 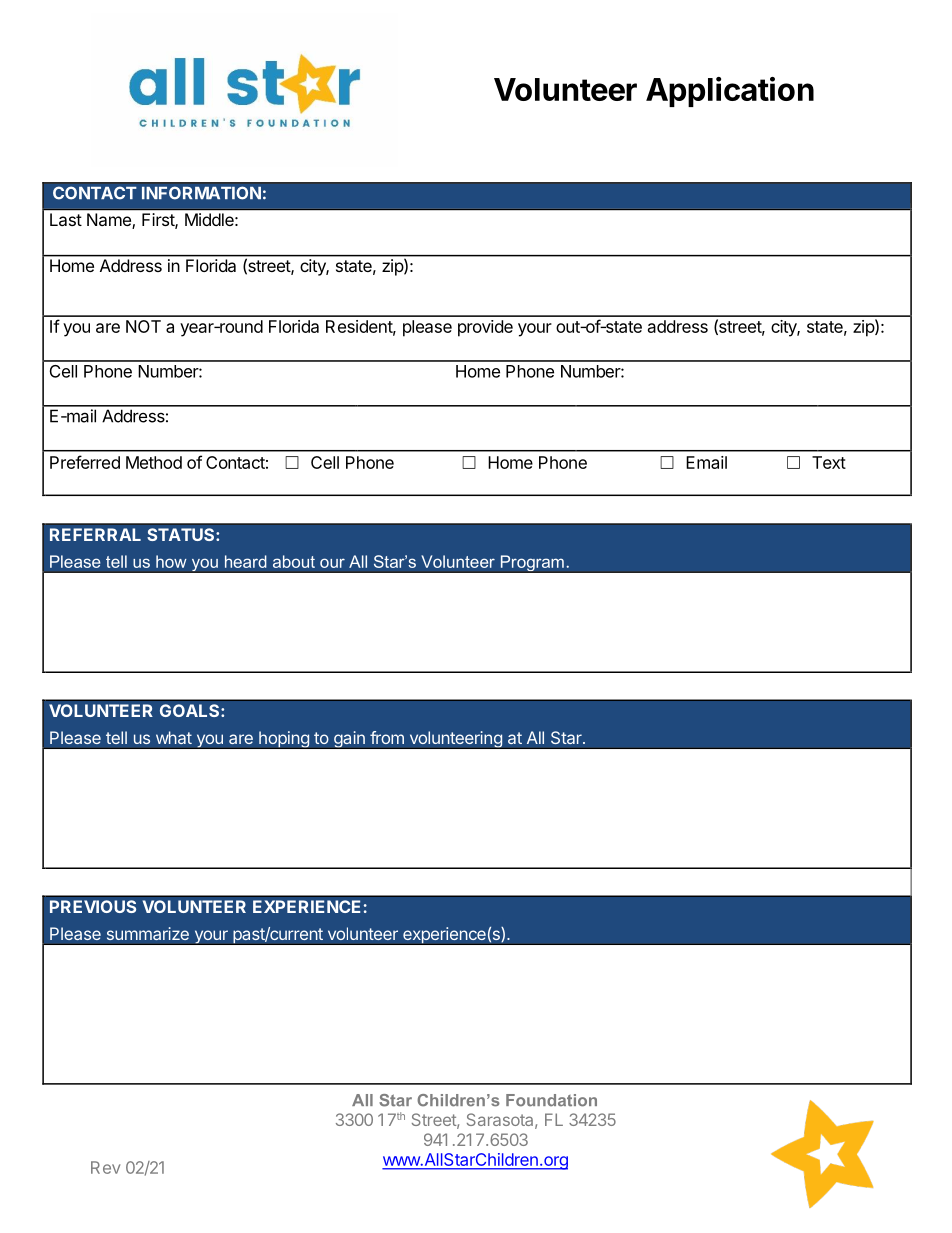 What do you see at coordinates (174, 737) in the document?
I see `what` at bounding box center [174, 737].
